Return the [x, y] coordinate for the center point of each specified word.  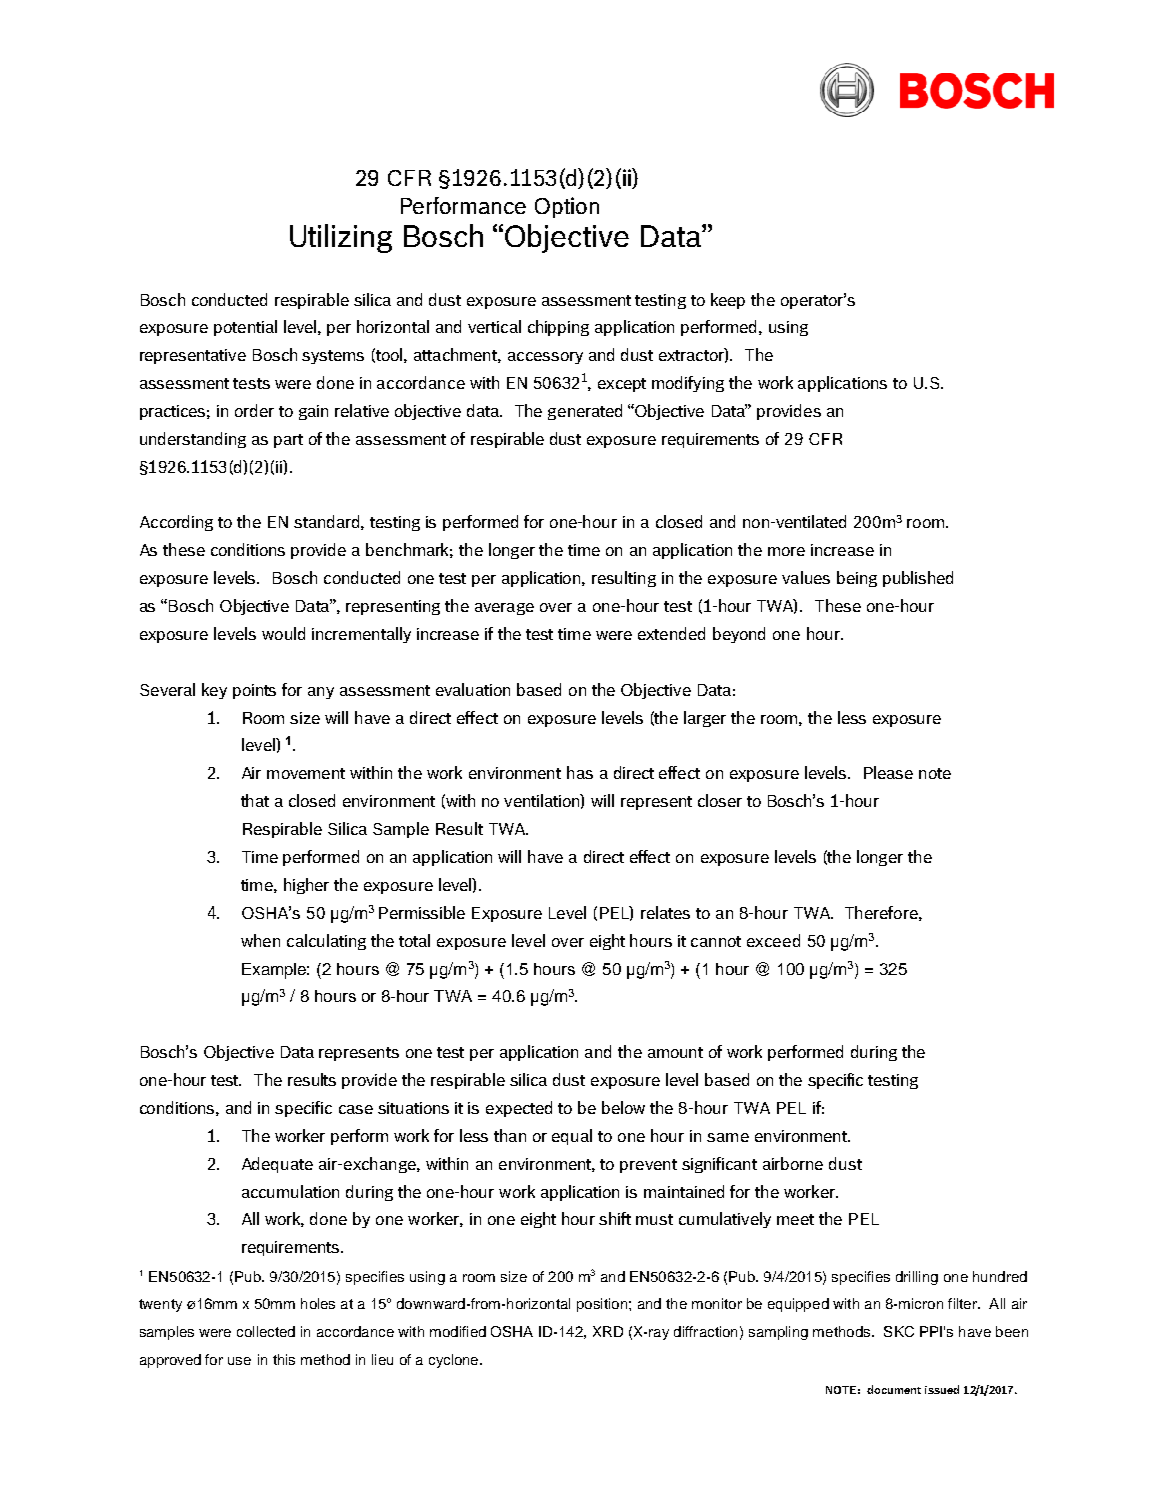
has [580, 772]
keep [728, 301]
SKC [899, 1331]
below [623, 1107]
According [176, 523]
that [255, 800]
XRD [608, 1331]
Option [567, 207]
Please [888, 772]
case [356, 1109]
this [284, 1359]
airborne [793, 1163]
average [504, 609]
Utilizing [341, 238]
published [918, 579]
